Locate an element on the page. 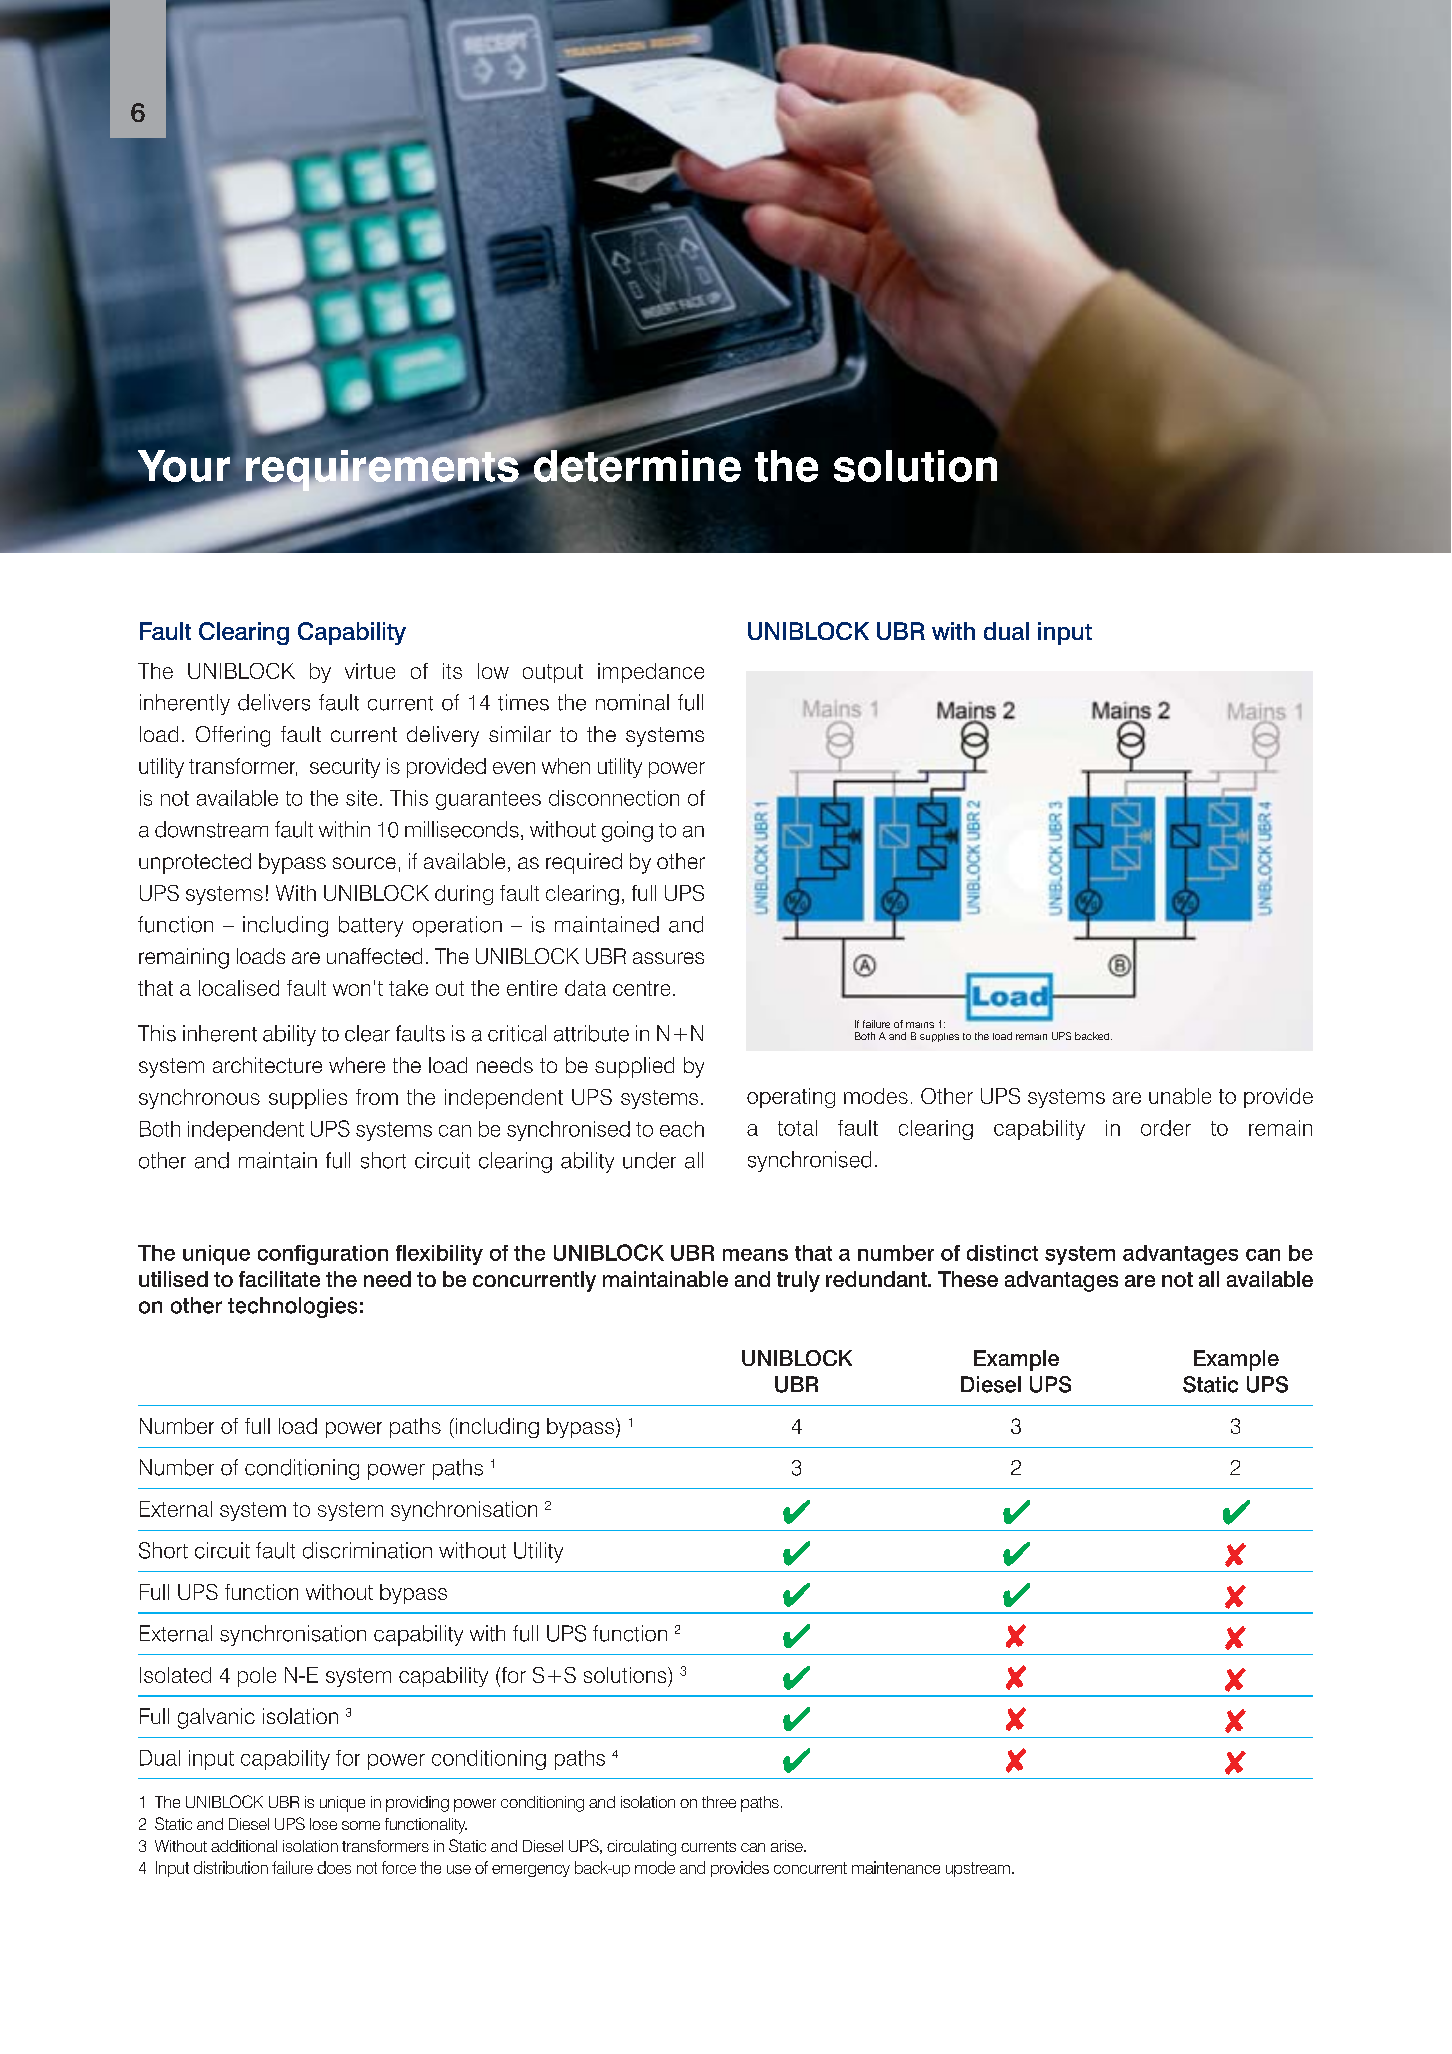 The image size is (1452, 2054). mains is located at coordinates (920, 1025).
